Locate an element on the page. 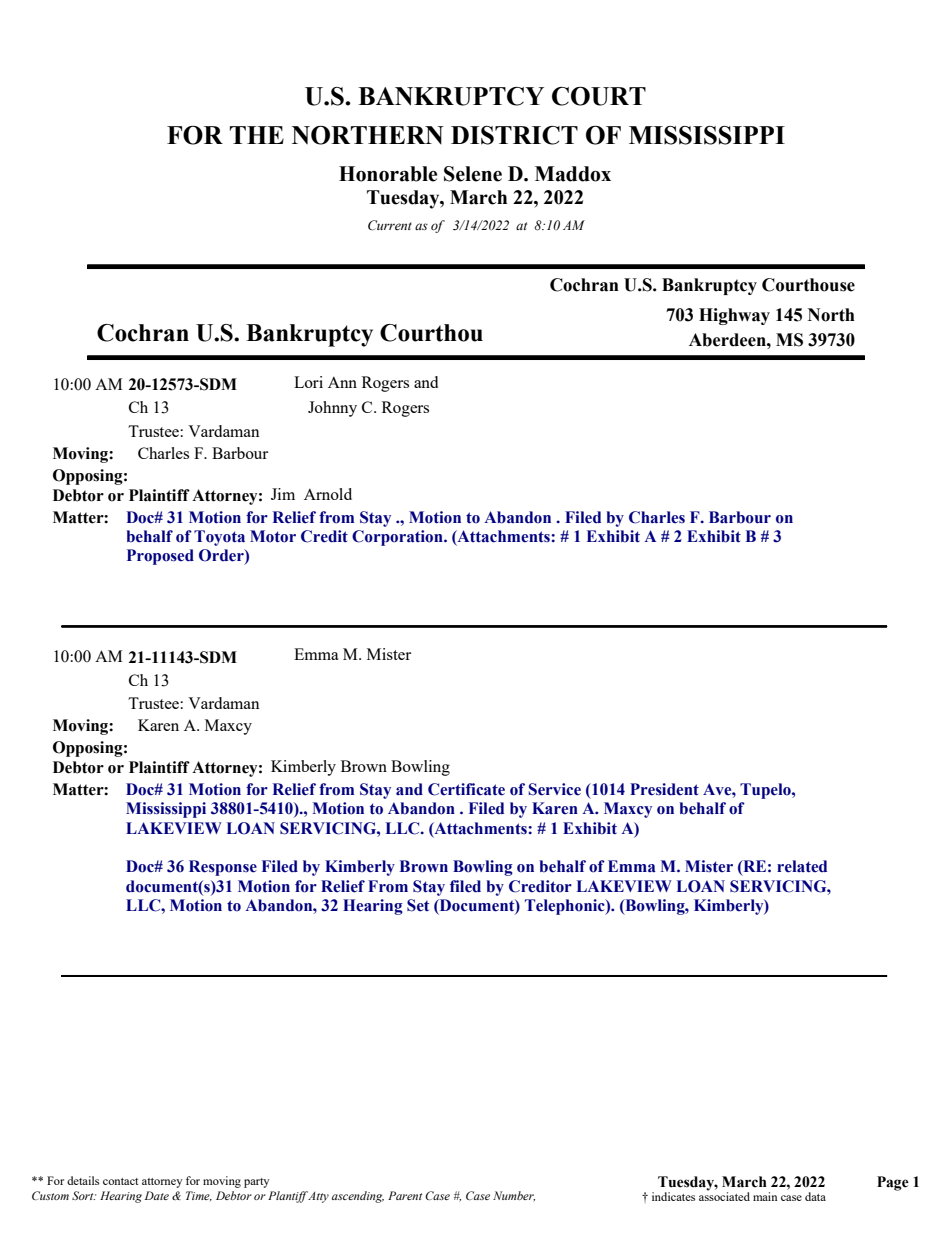 Image resolution: width=952 pixels, height=1233 pixels. Maddox is located at coordinates (573, 174).
